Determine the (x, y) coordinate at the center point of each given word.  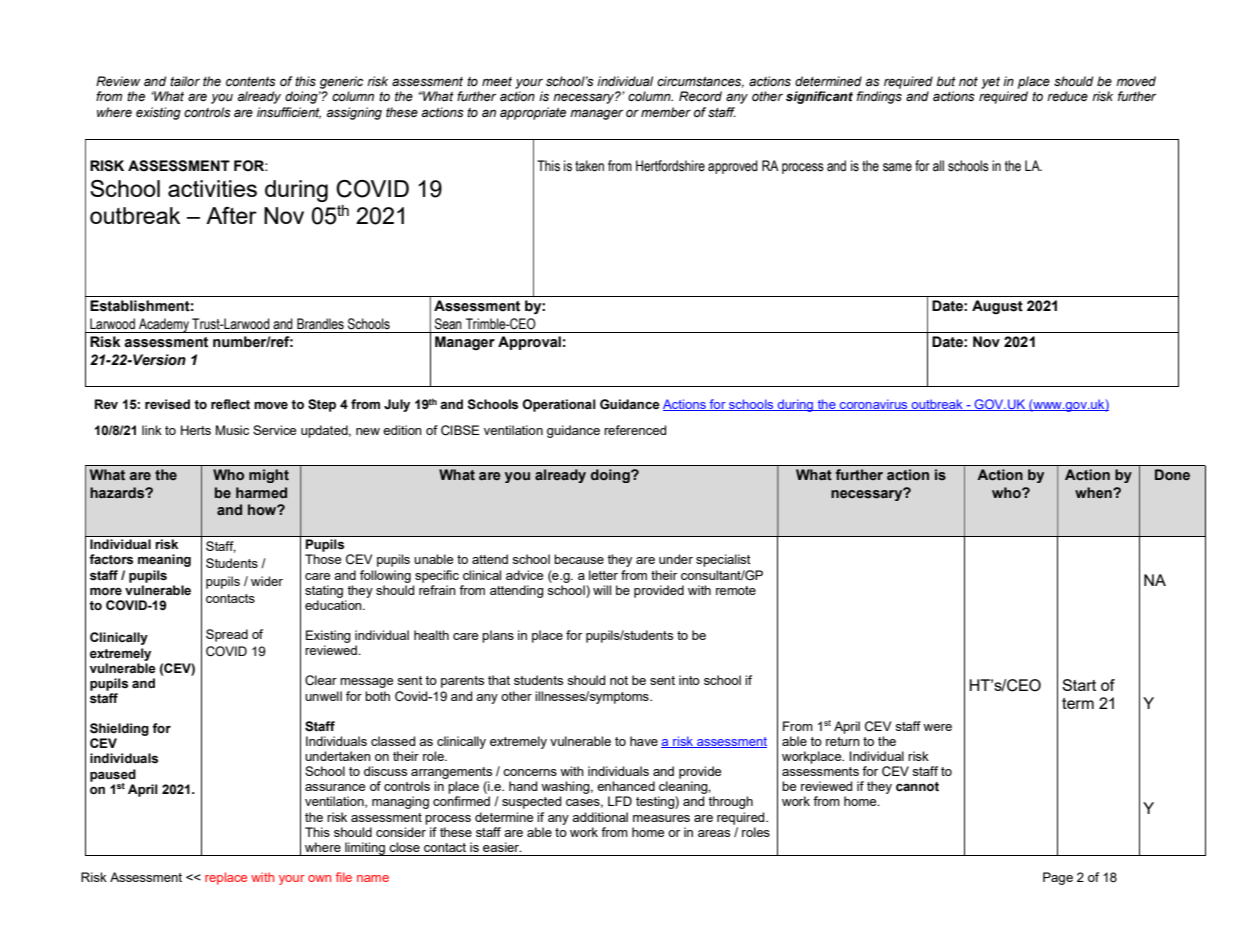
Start (1079, 685)
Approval (529, 343)
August (997, 307)
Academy (164, 325)
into (689, 680)
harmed (261, 492)
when (1094, 493)
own (319, 878)
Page (1058, 878)
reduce (1067, 96)
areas (714, 833)
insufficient (289, 113)
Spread (227, 635)
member (666, 112)
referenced (635, 430)
